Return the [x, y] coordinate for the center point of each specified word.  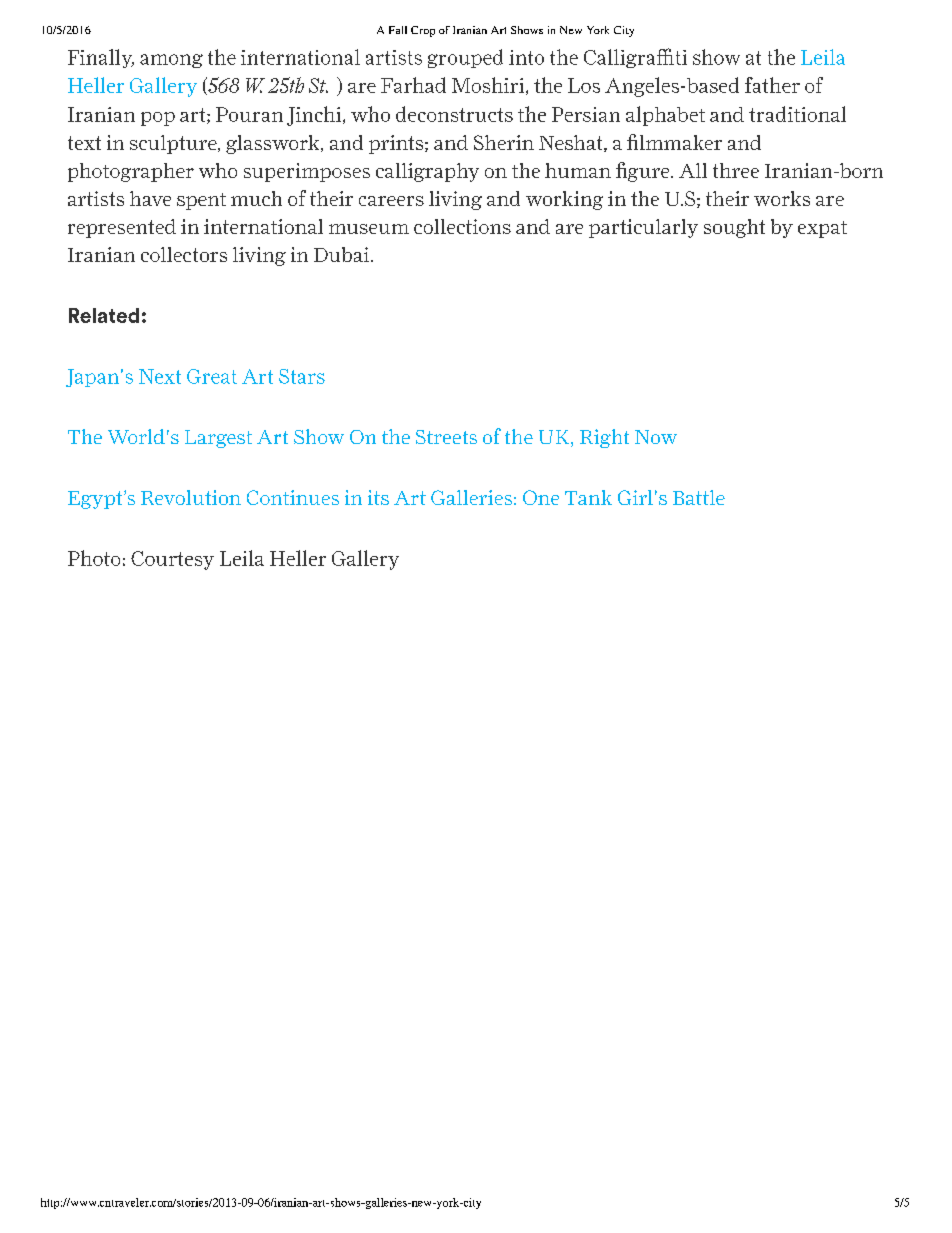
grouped [465, 58]
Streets [446, 437]
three [736, 170]
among [171, 61]
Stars [302, 376]
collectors [184, 254]
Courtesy [172, 560]
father [772, 85]
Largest [218, 439]
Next [160, 376]
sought [734, 228]
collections [462, 226]
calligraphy [427, 172]
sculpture [174, 144]
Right [604, 438]
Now [656, 437]
